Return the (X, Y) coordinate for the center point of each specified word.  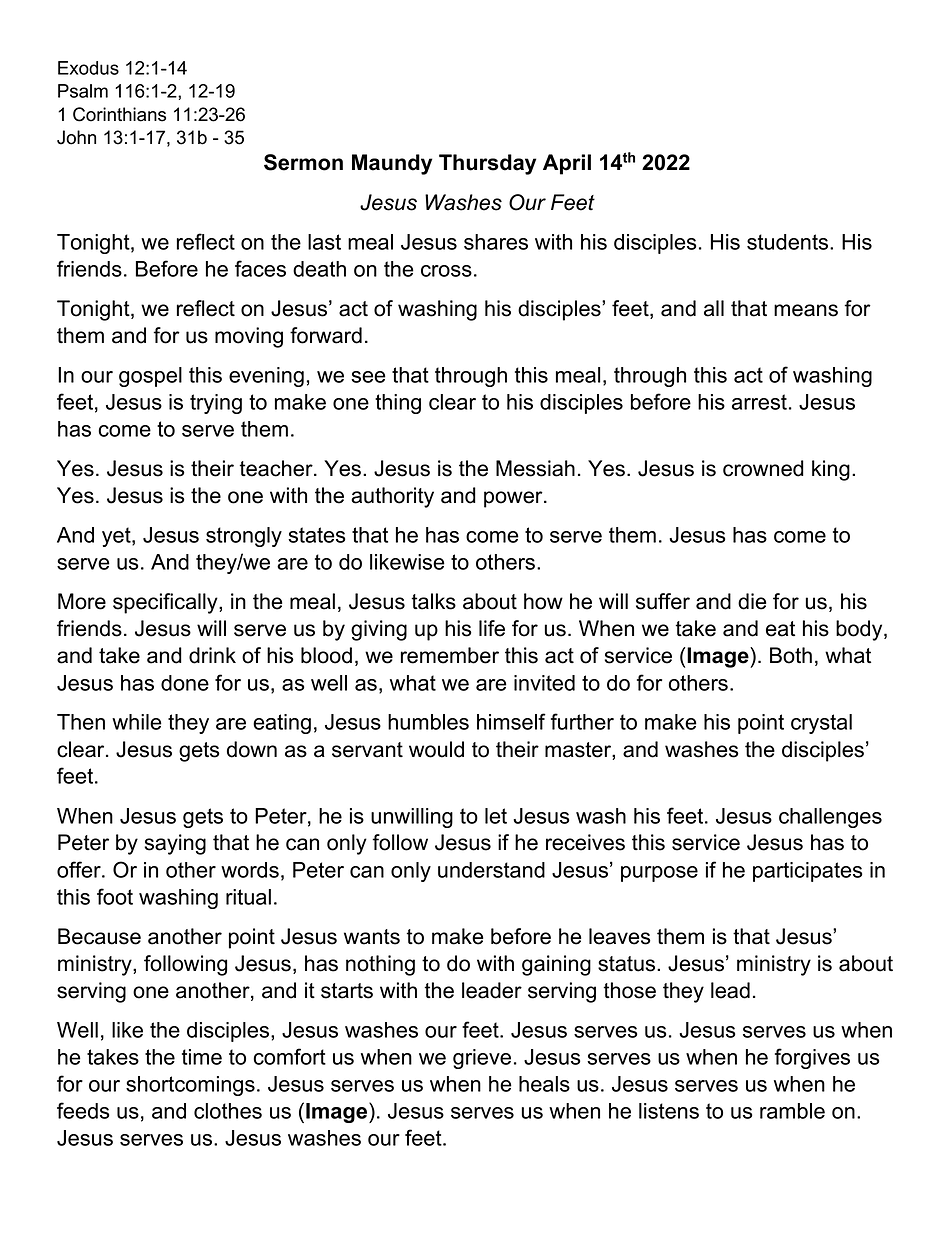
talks (434, 601)
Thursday (487, 164)
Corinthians (119, 114)
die (752, 601)
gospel (150, 377)
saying (175, 844)
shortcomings (190, 1086)
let (496, 816)
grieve (482, 1059)
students (789, 242)
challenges (830, 818)
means (806, 310)
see (368, 377)
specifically (166, 603)
